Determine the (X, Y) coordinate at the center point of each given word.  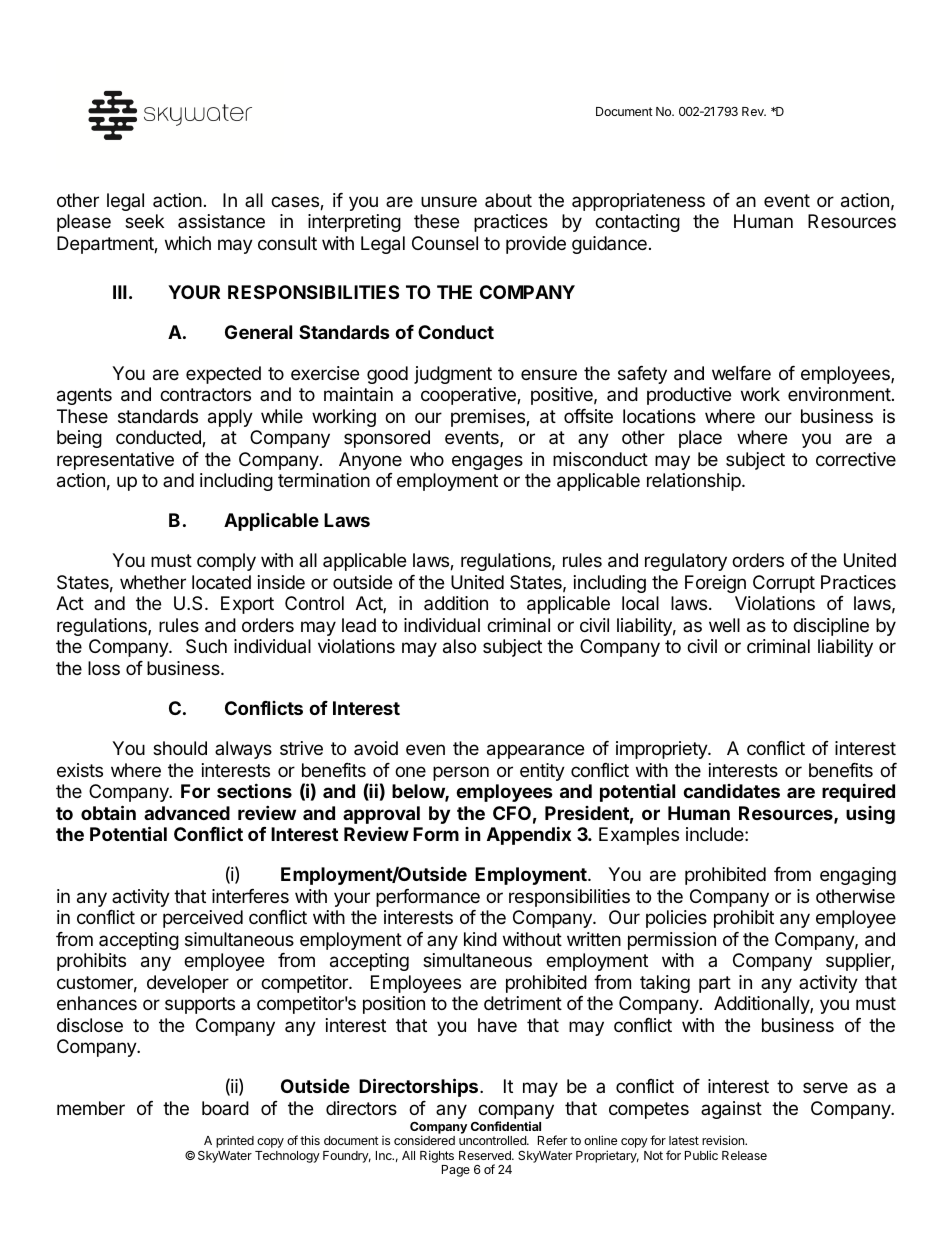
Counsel (445, 243)
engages (487, 462)
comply (226, 562)
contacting (637, 223)
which (188, 243)
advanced (187, 813)
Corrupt (784, 584)
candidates (731, 791)
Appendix (529, 835)
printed (235, 1141)
